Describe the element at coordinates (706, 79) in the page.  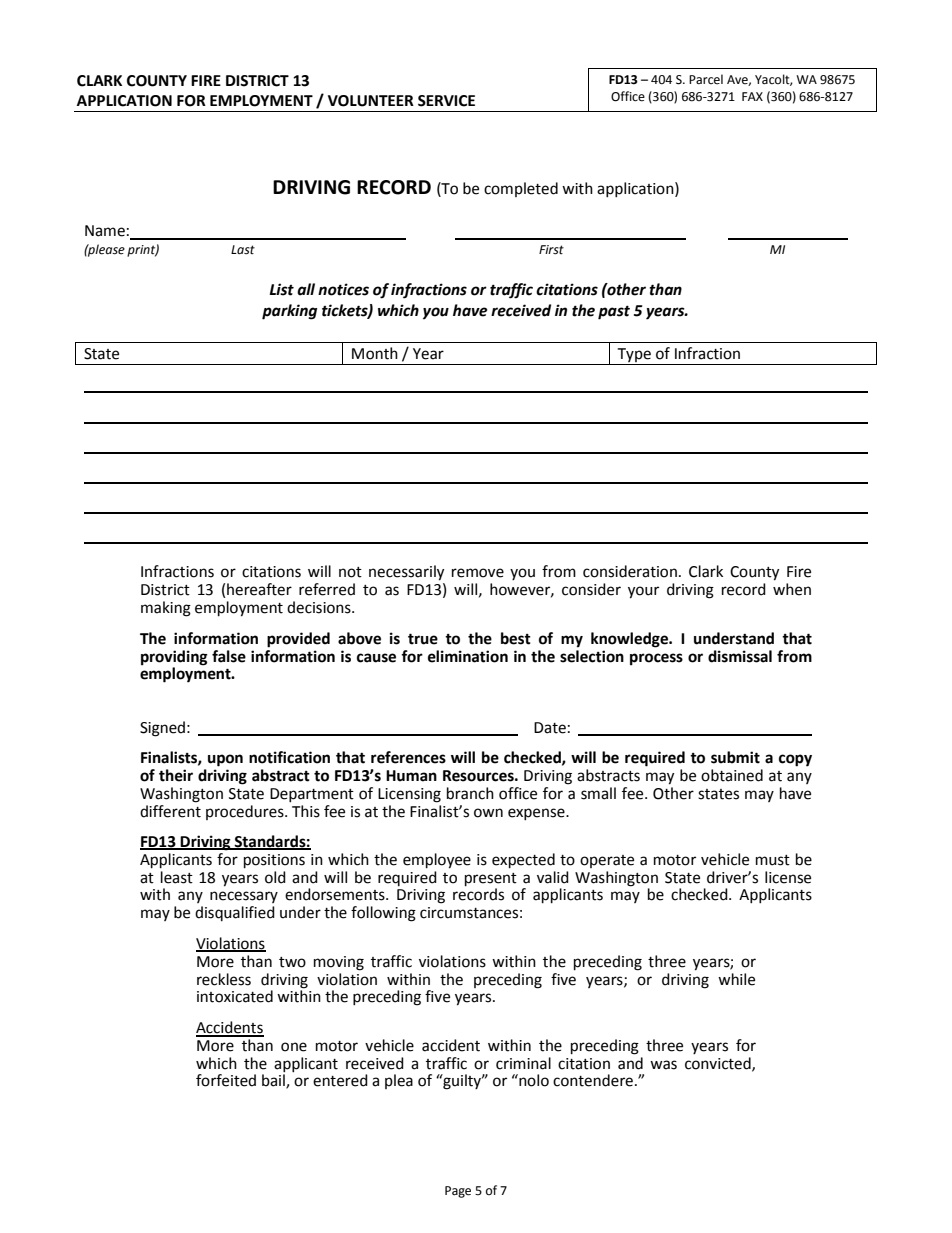
I see `Parcel` at that location.
